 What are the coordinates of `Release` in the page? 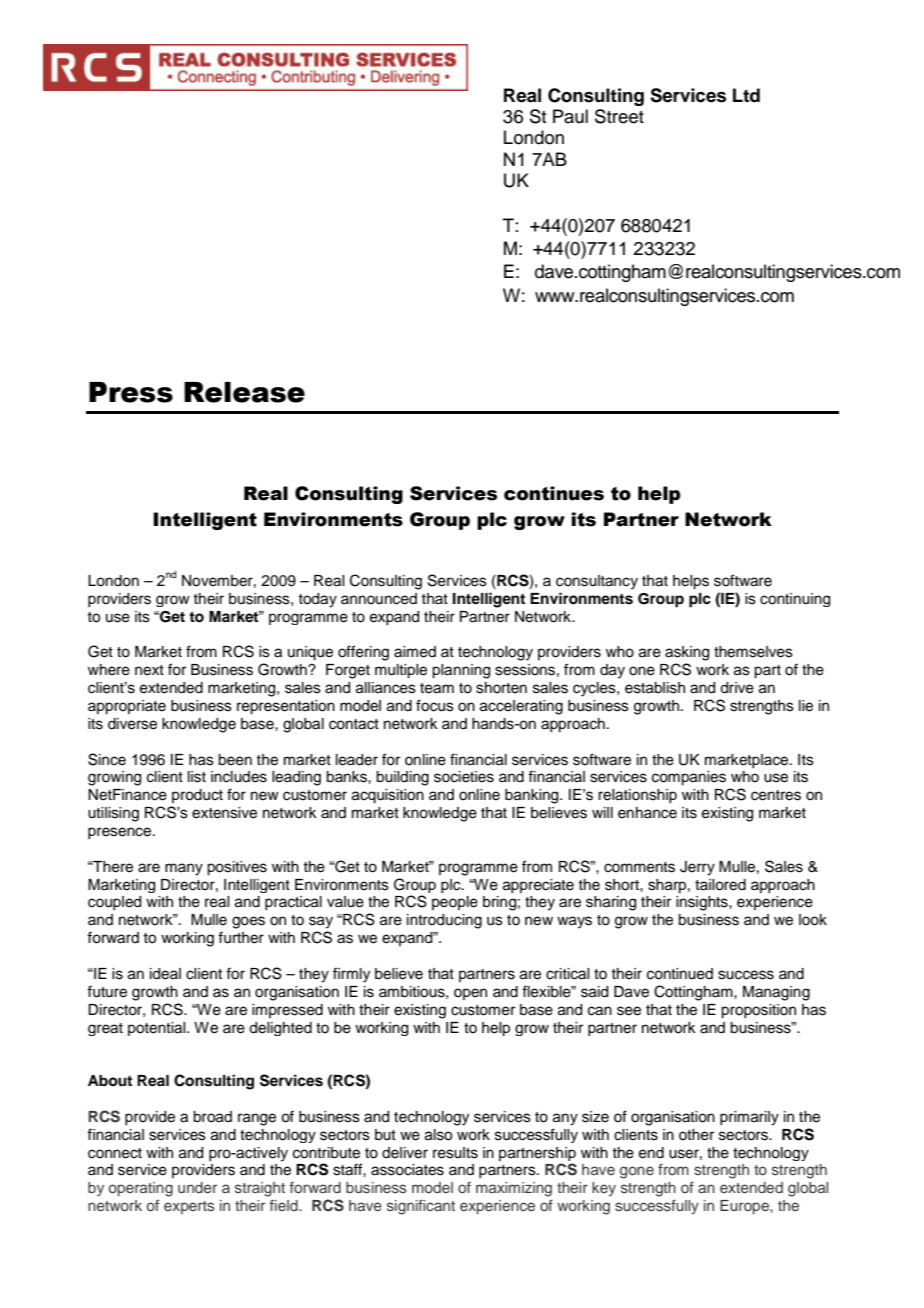 It's located at (244, 392).
